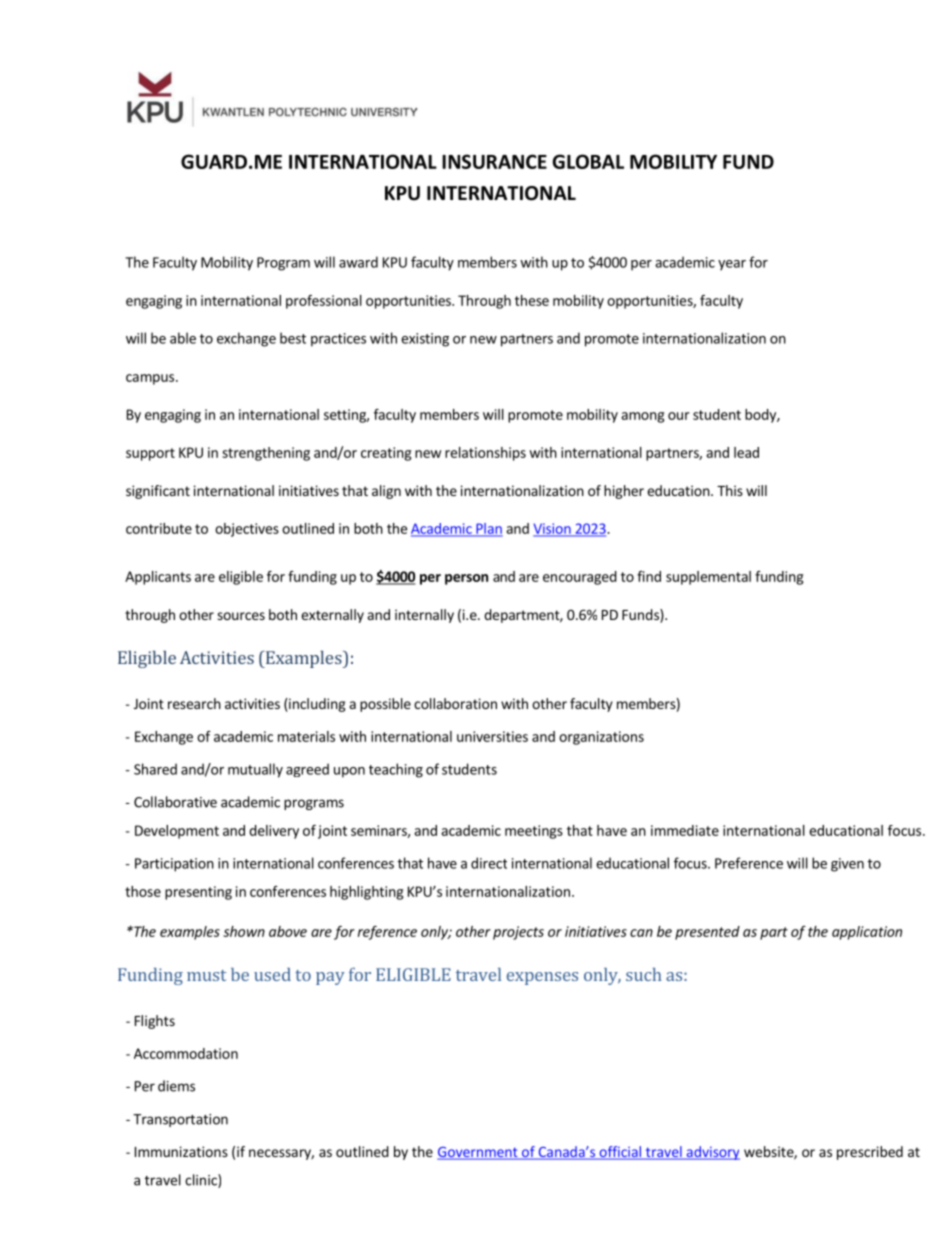 This screenshot has width=952, height=1233. Describe the element at coordinates (247, 530) in the screenshot. I see `objectives` at that location.
